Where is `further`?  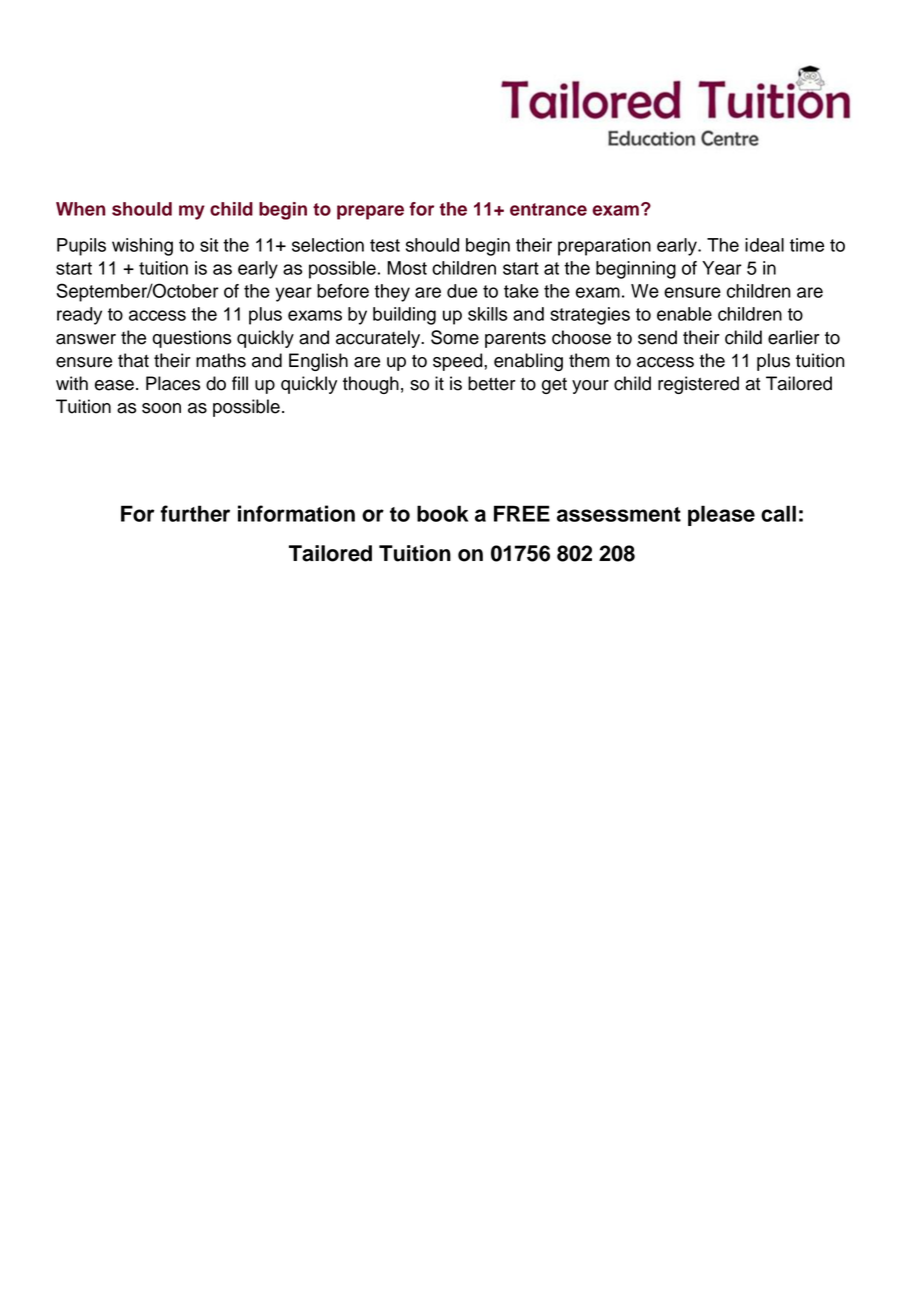 further is located at coordinates (195, 513).
